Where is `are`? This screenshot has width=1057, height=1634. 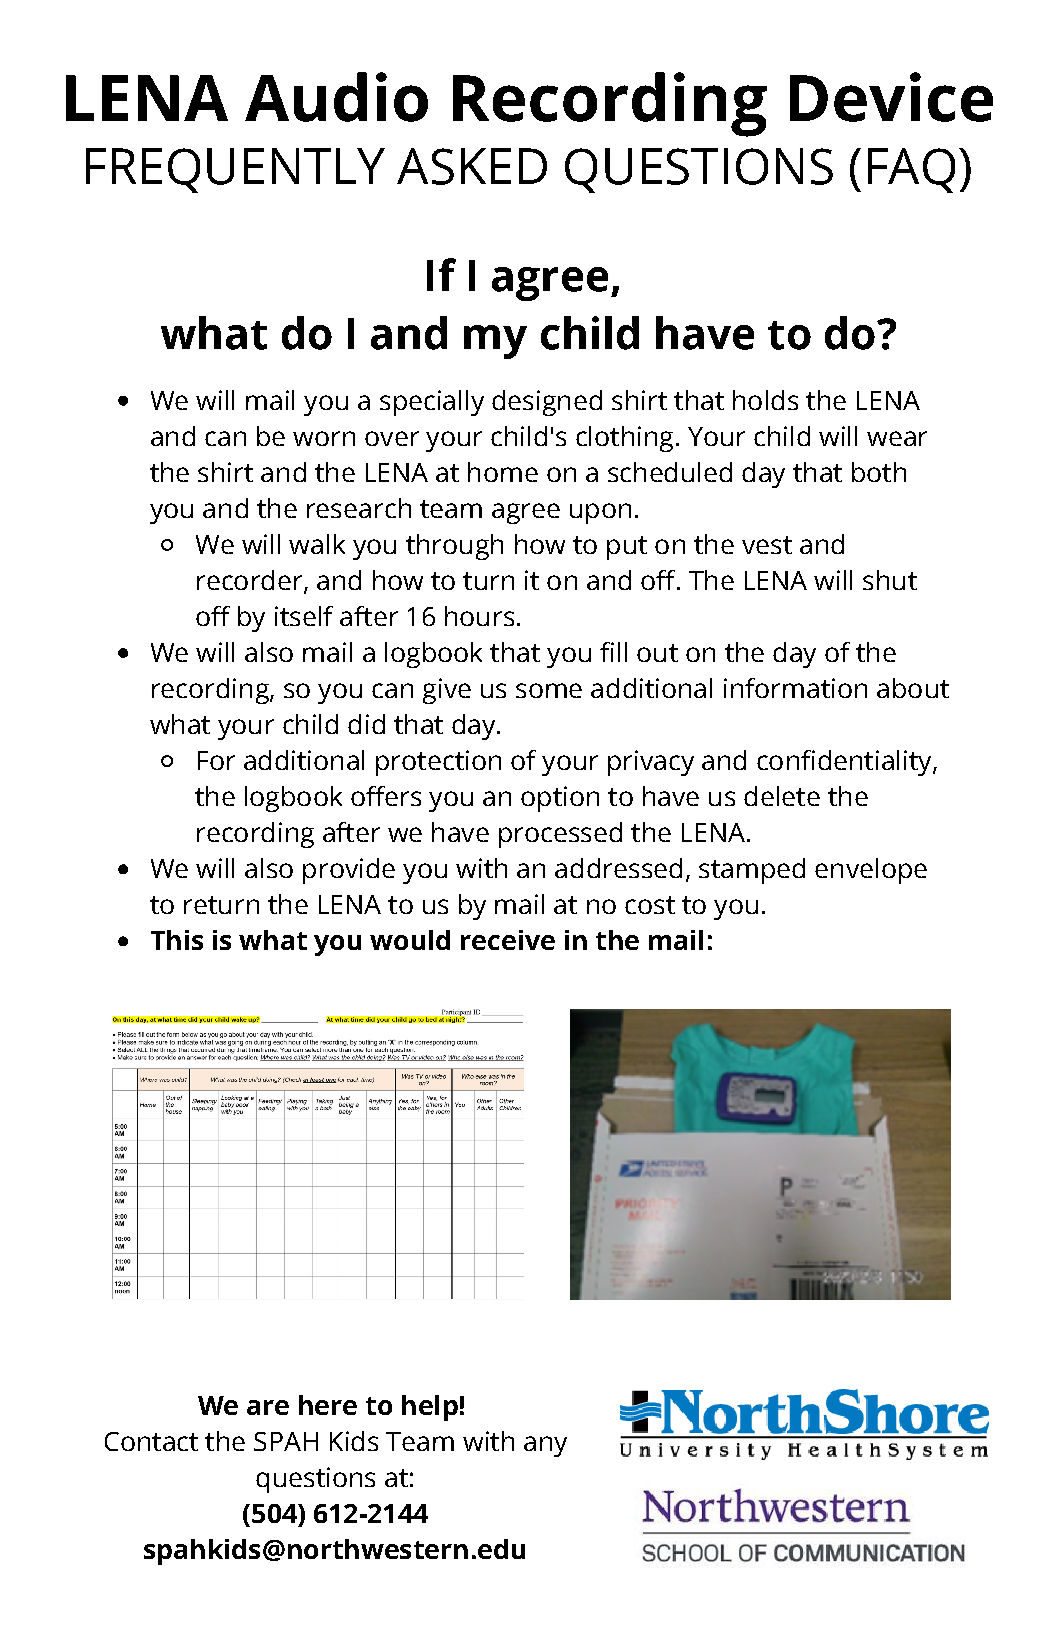
are is located at coordinates (268, 1407).
